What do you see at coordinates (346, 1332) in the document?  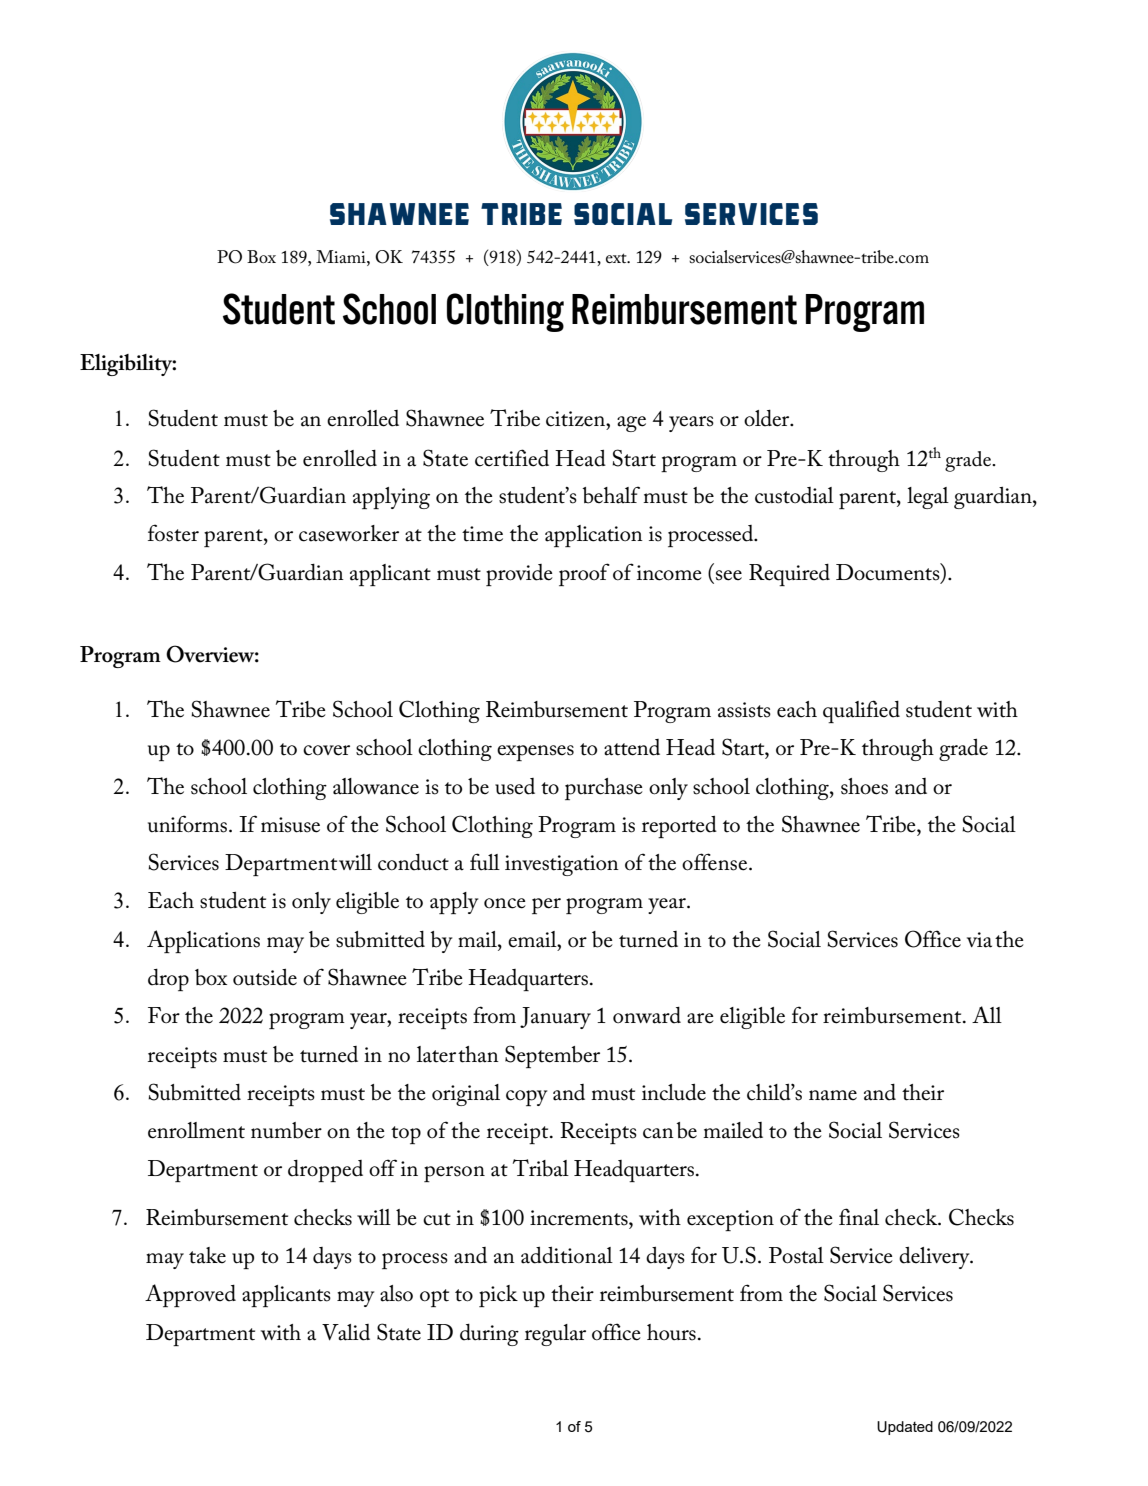 I see `Valid` at bounding box center [346, 1332].
